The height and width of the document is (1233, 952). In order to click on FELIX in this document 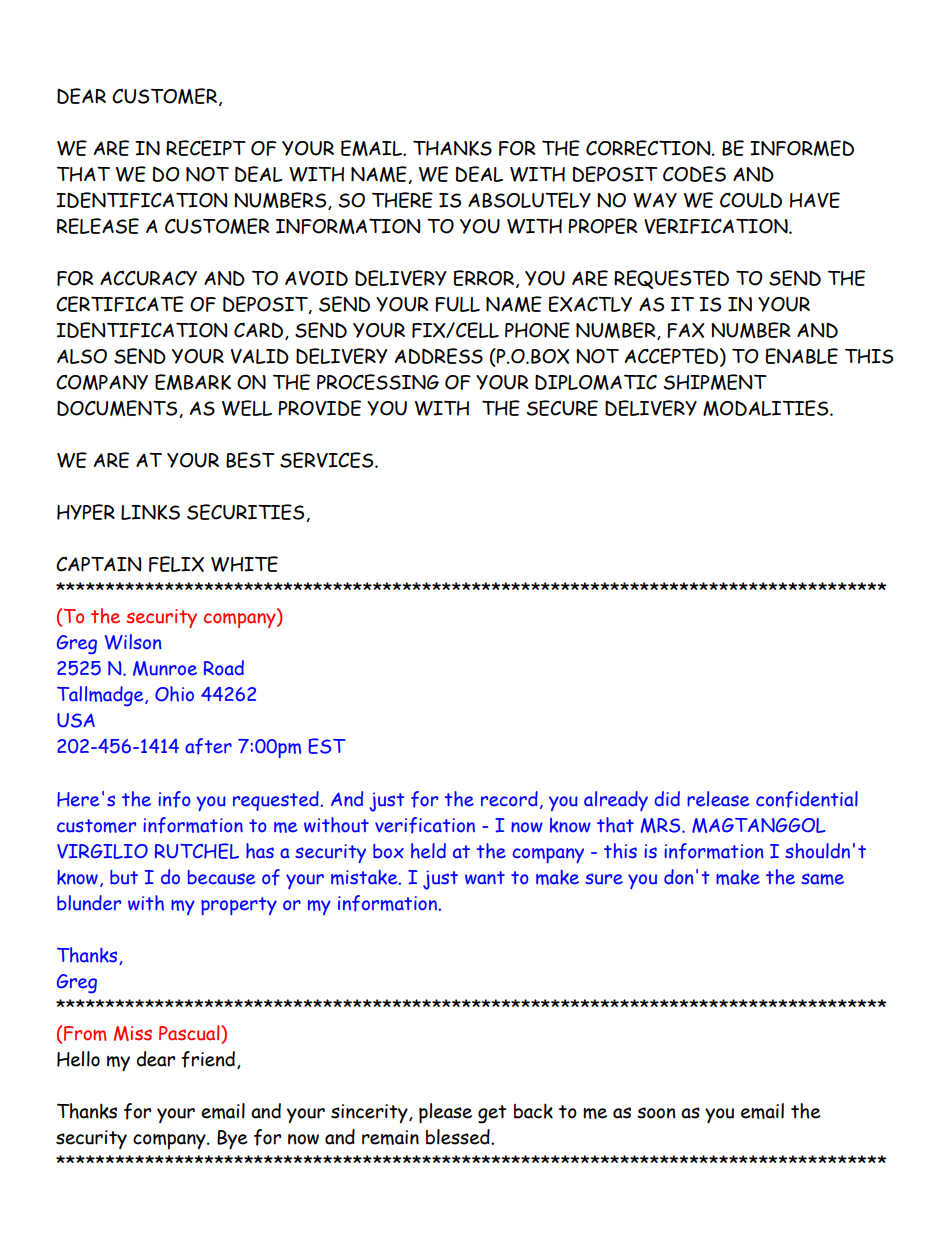, I will do `click(176, 564)`.
